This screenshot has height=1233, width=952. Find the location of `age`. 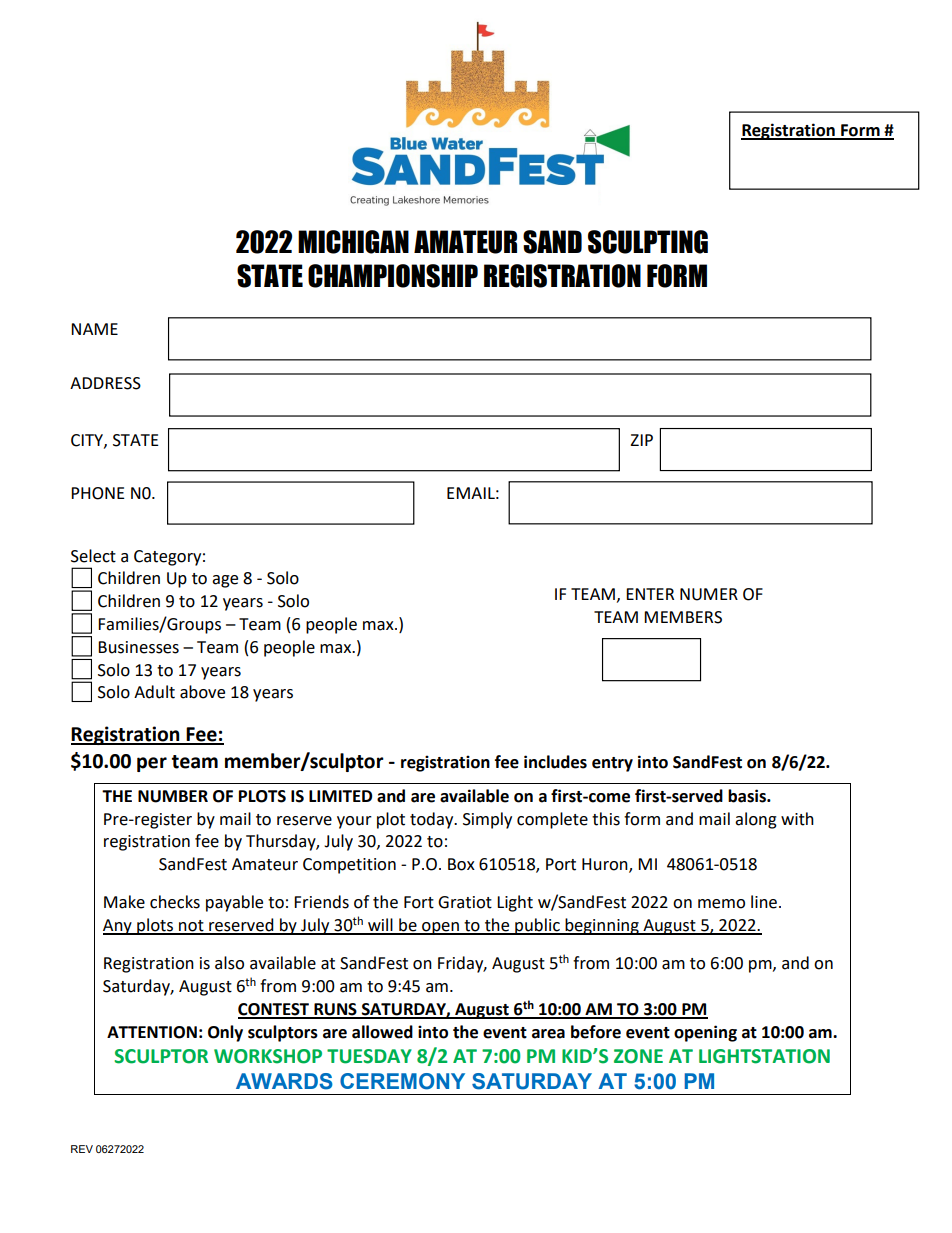

age is located at coordinates (225, 581).
